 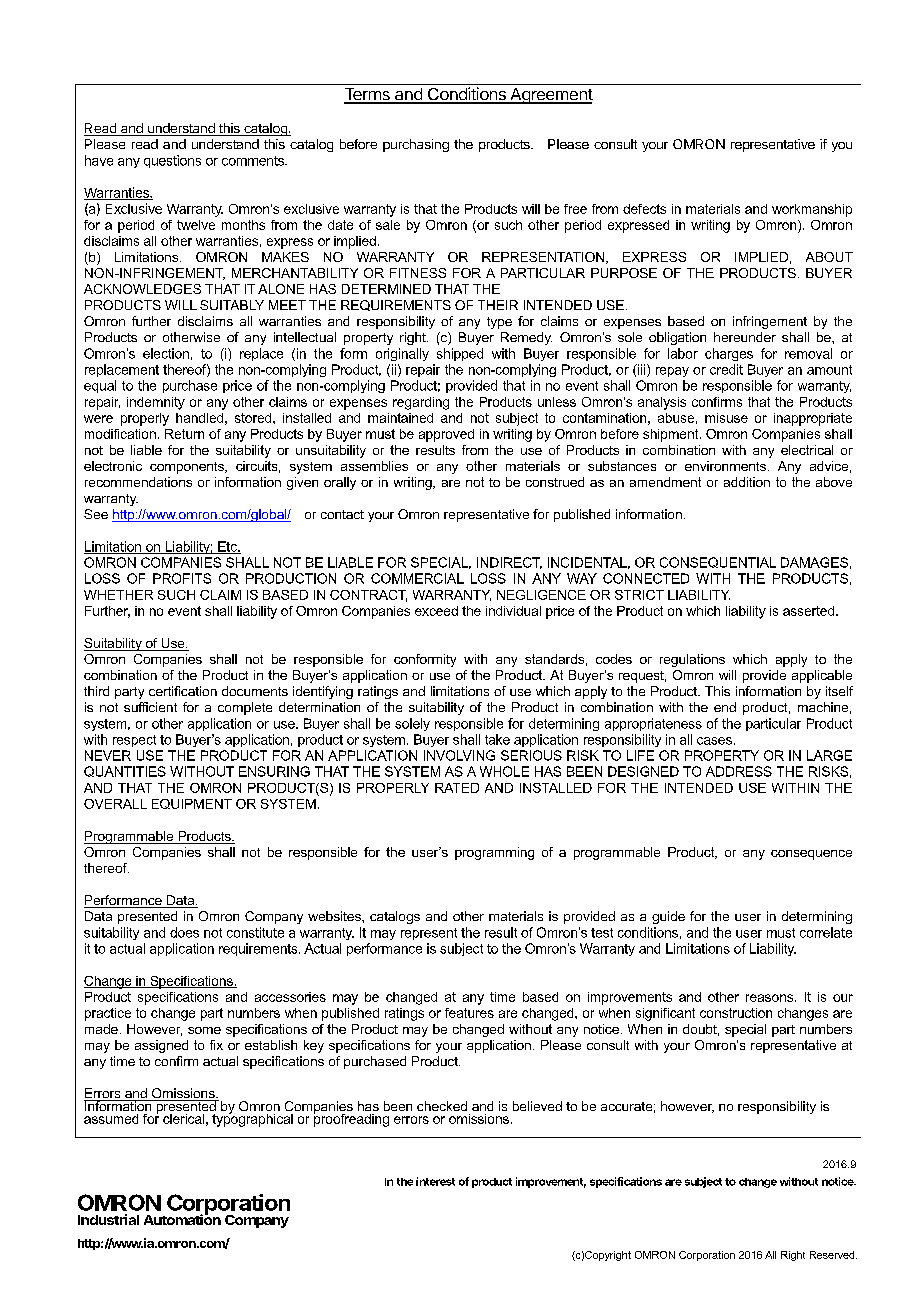 What do you see at coordinates (172, 161) in the image?
I see `questions` at bounding box center [172, 161].
